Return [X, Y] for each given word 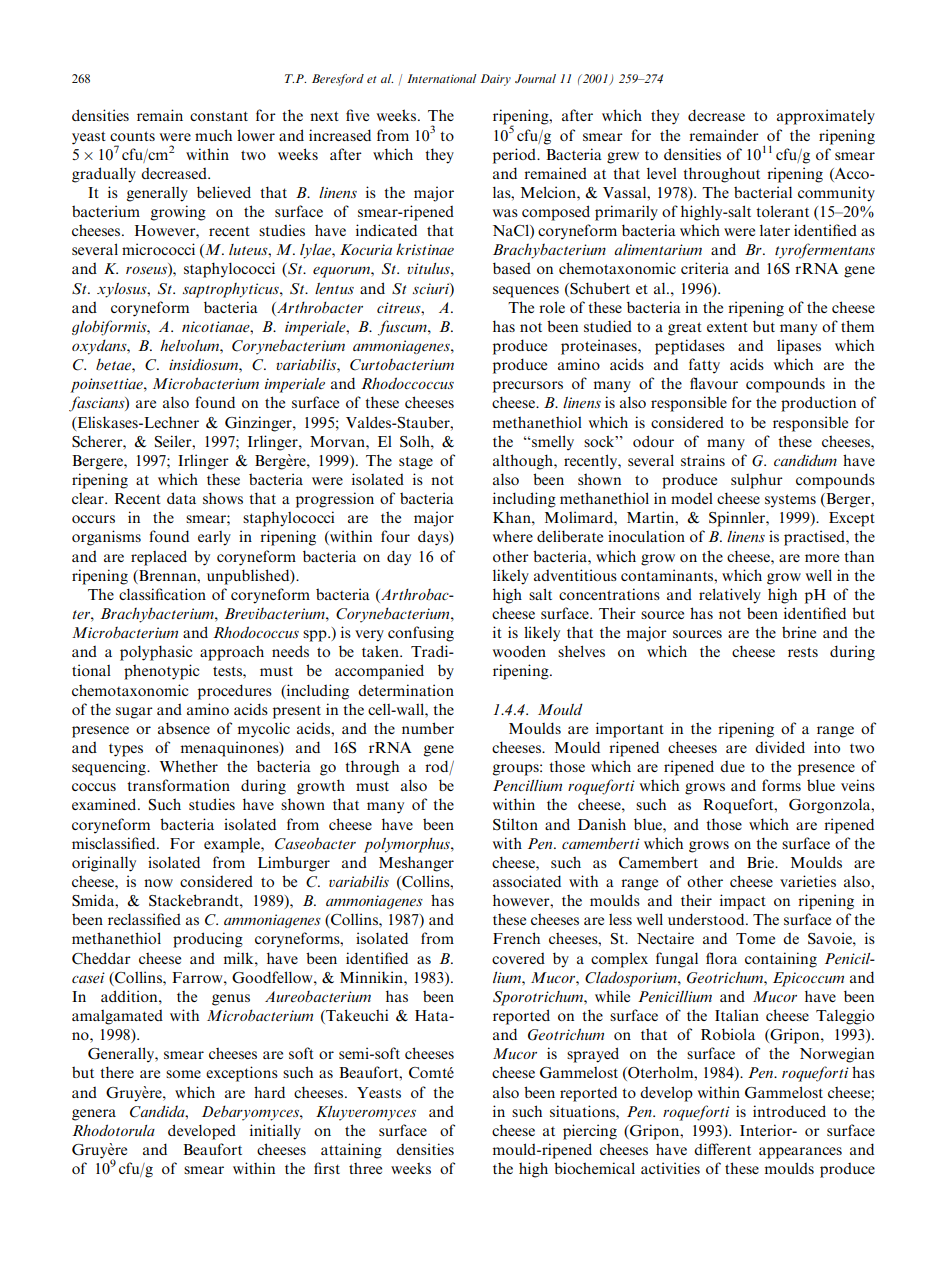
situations [583, 1111]
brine [799, 632]
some [183, 1074]
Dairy [495, 80]
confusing [421, 634]
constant [219, 116]
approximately [826, 117]
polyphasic [156, 653]
